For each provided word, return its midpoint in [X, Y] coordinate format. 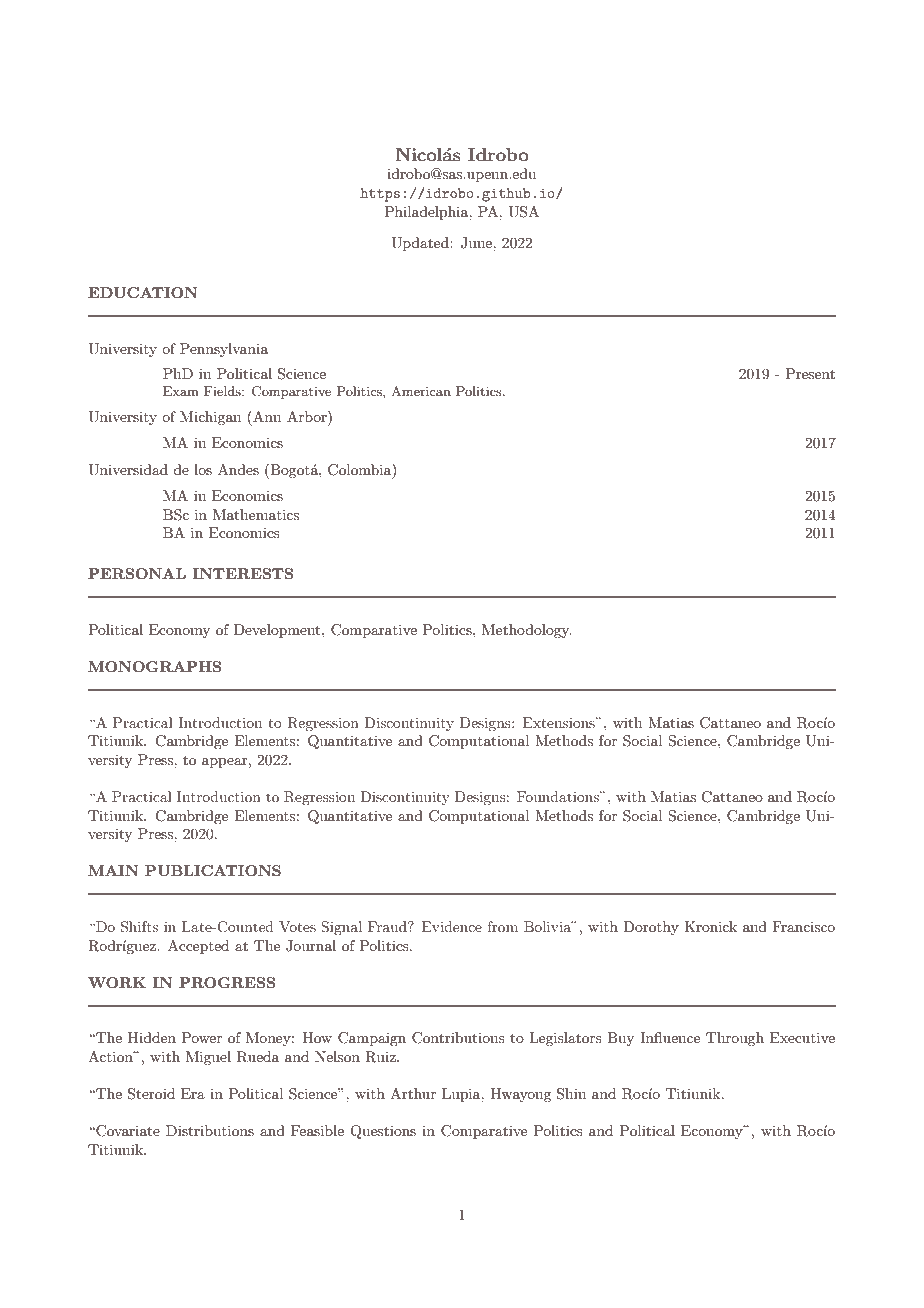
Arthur [413, 1093]
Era [193, 1093]
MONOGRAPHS [154, 666]
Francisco [803, 926]
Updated [421, 244]
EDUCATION [143, 292]
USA [523, 212]
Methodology [527, 631]
